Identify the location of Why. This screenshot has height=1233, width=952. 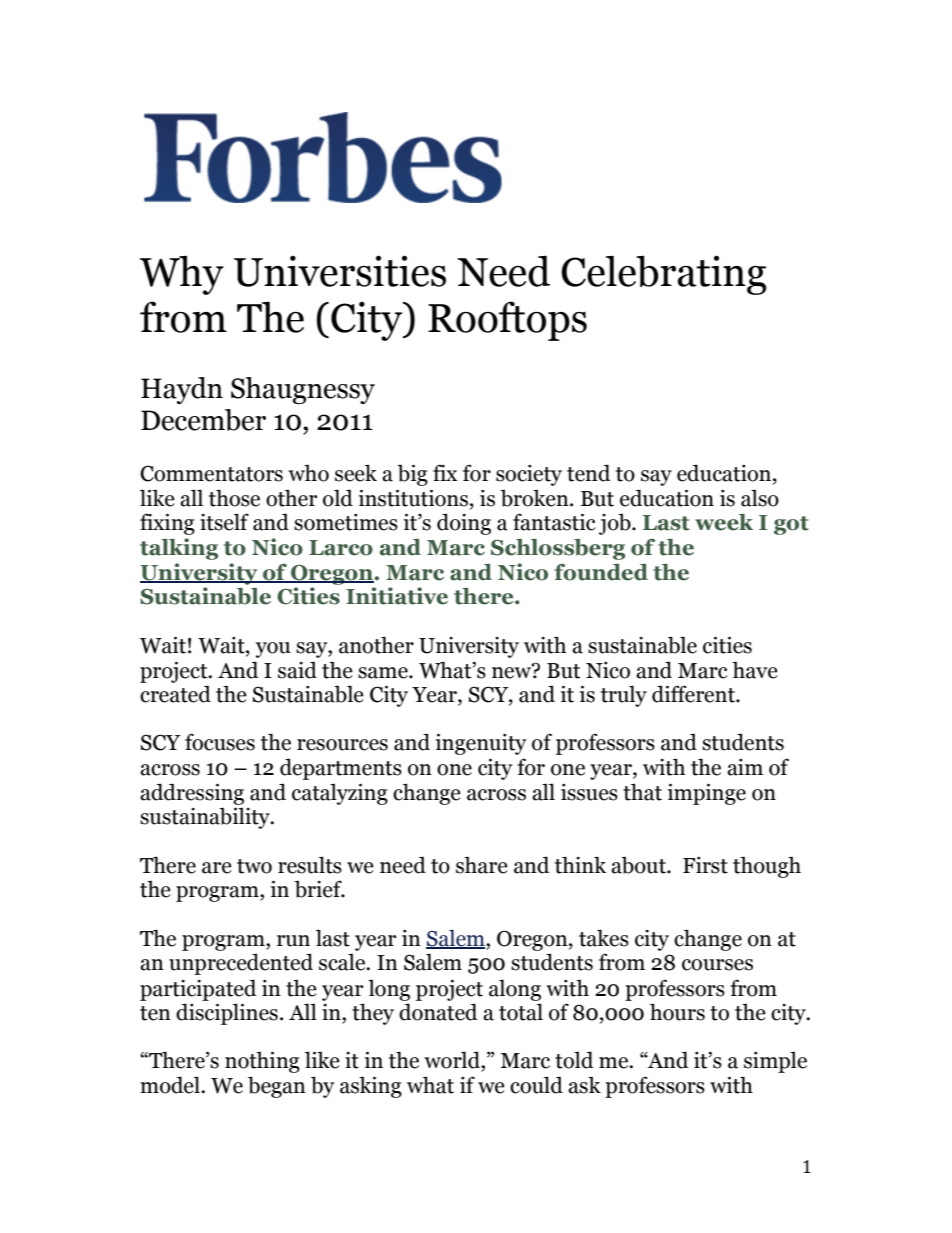
(182, 275).
